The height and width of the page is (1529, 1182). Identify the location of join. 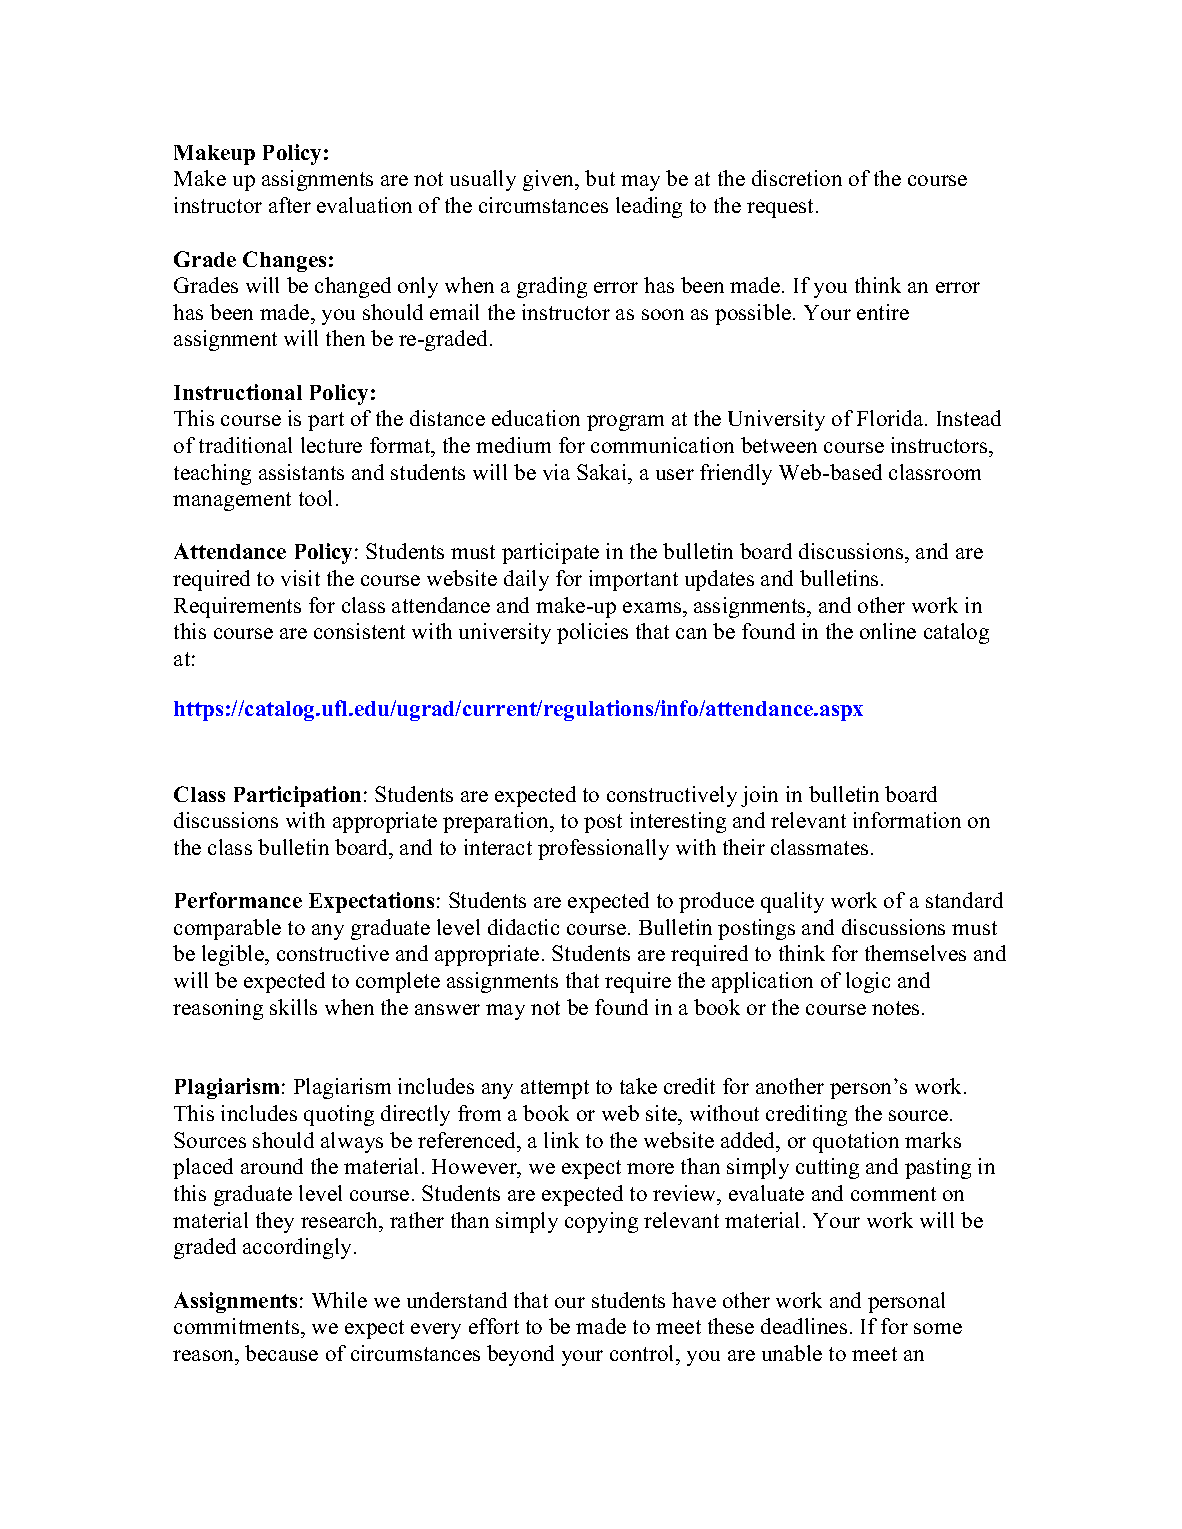
(759, 796).
